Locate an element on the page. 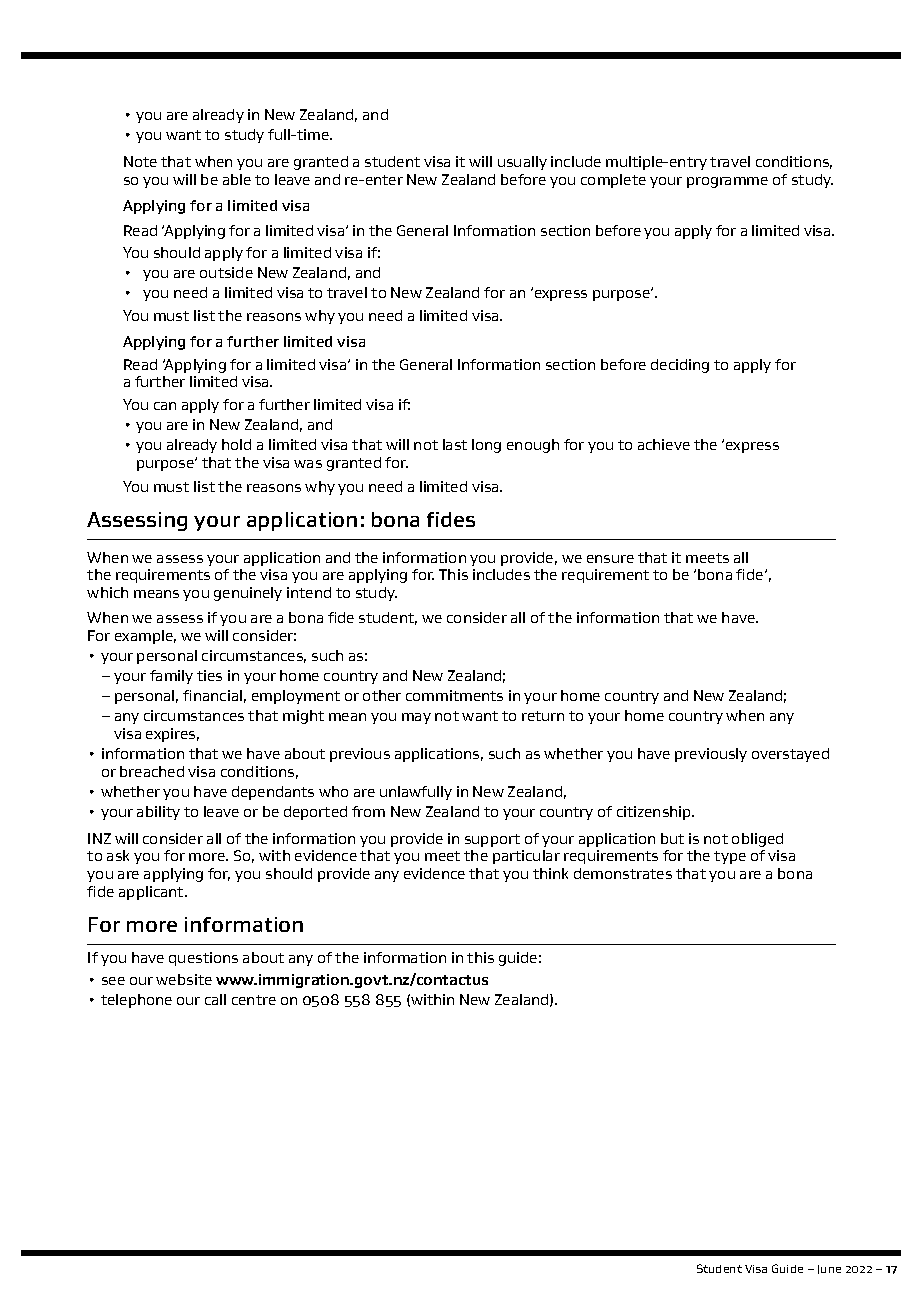  usually is located at coordinates (522, 163).
